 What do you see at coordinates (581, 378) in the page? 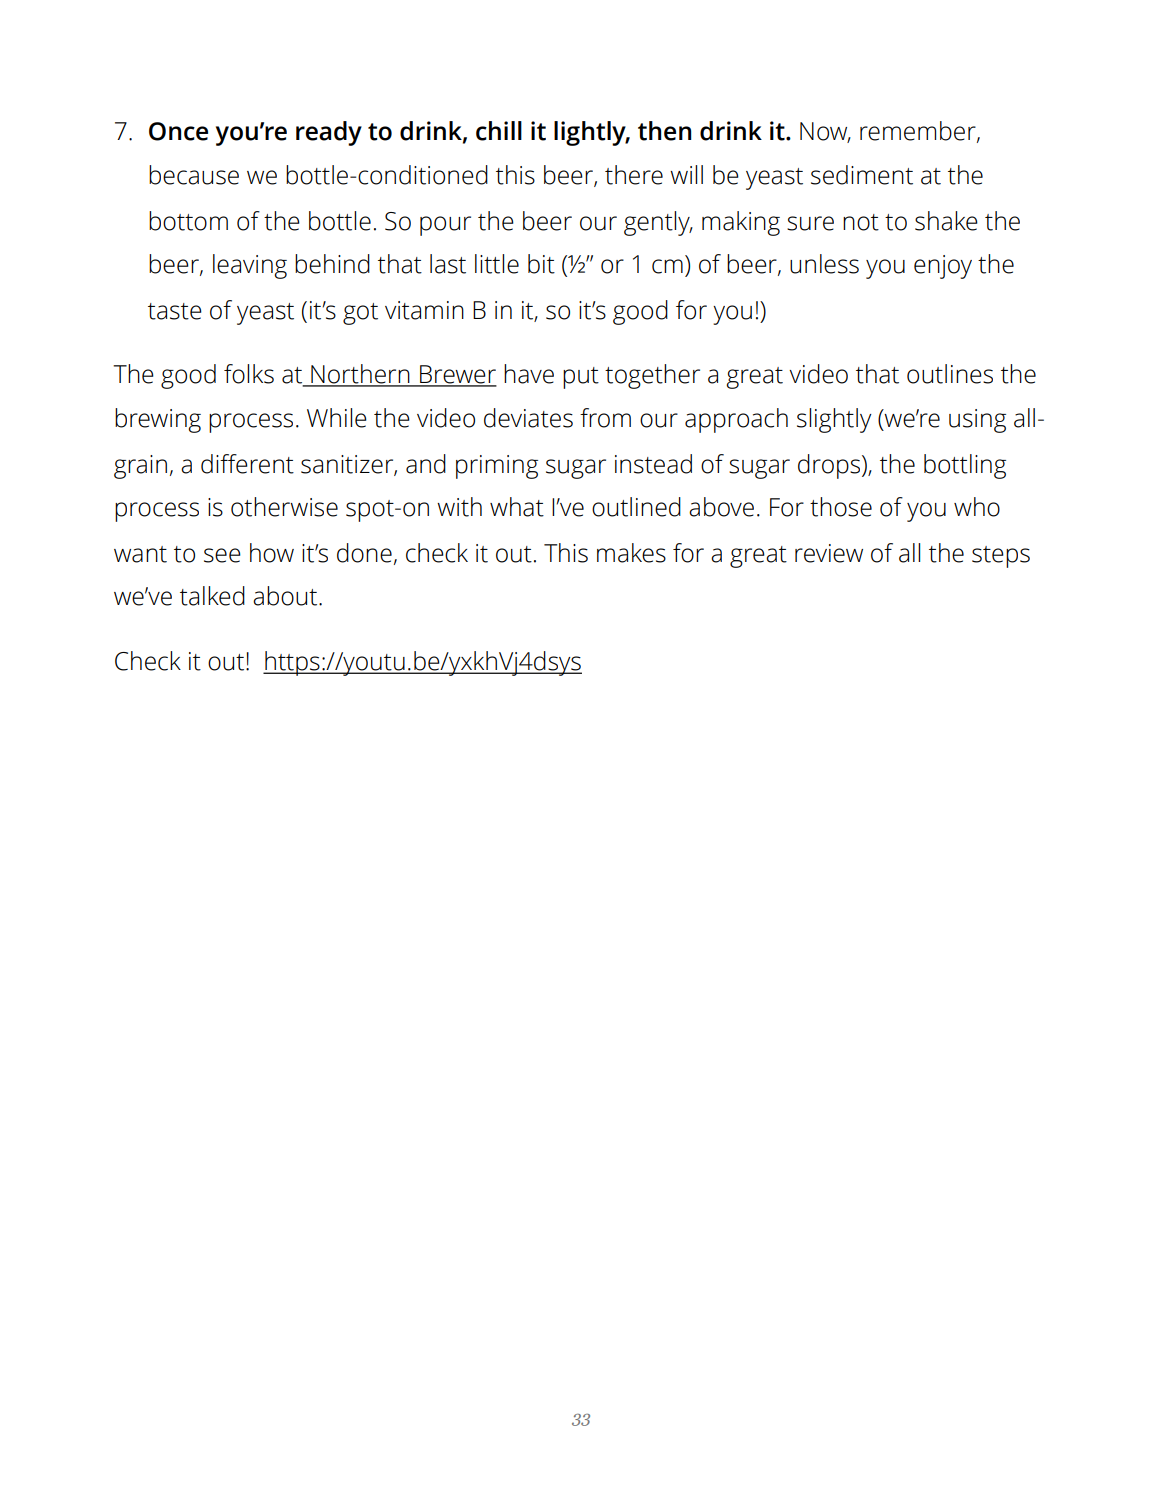
I see `put` at bounding box center [581, 378].
